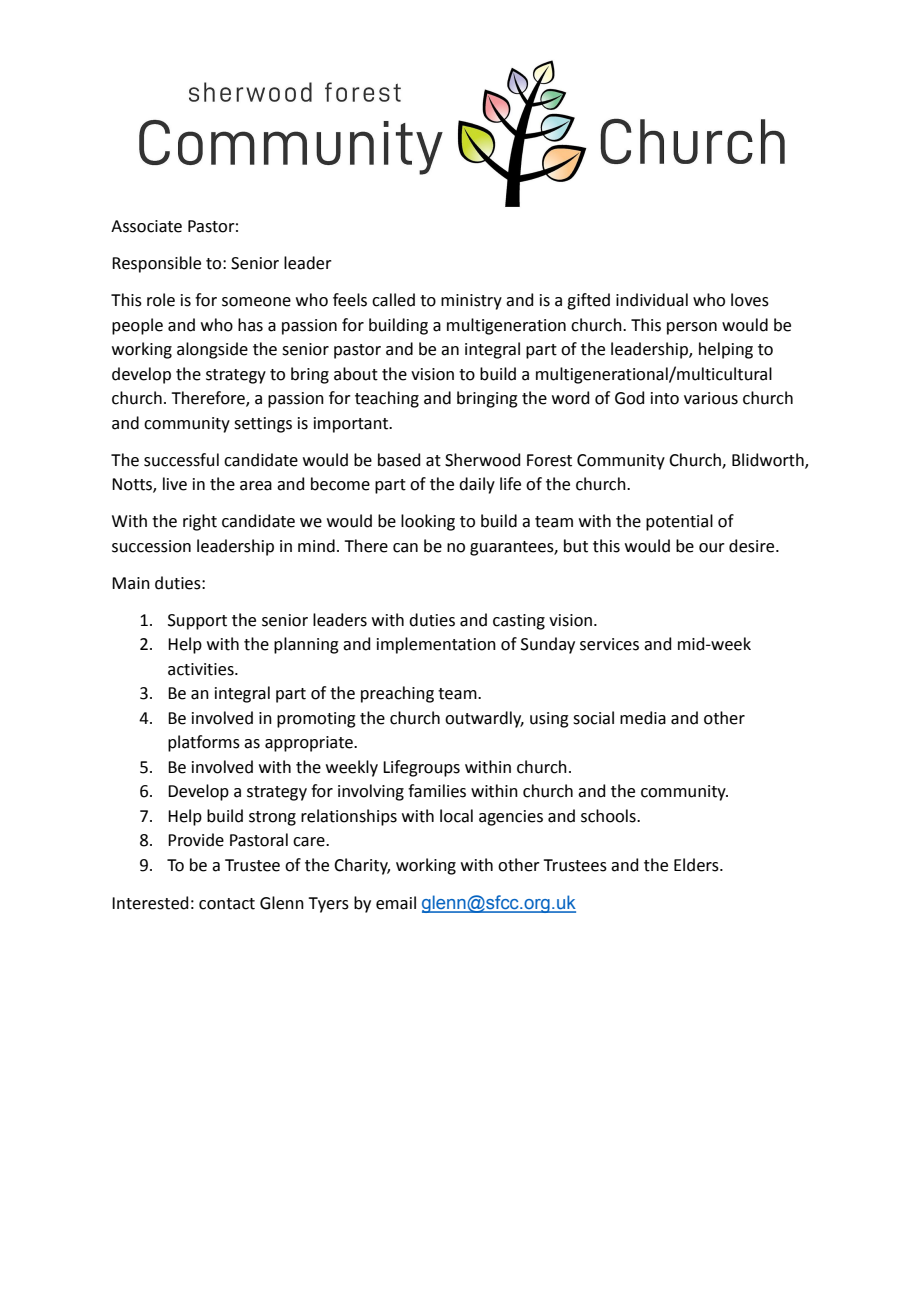 The height and width of the image is (1307, 924). Describe the element at coordinates (156, 264) in the image. I see `Responsible` at that location.
